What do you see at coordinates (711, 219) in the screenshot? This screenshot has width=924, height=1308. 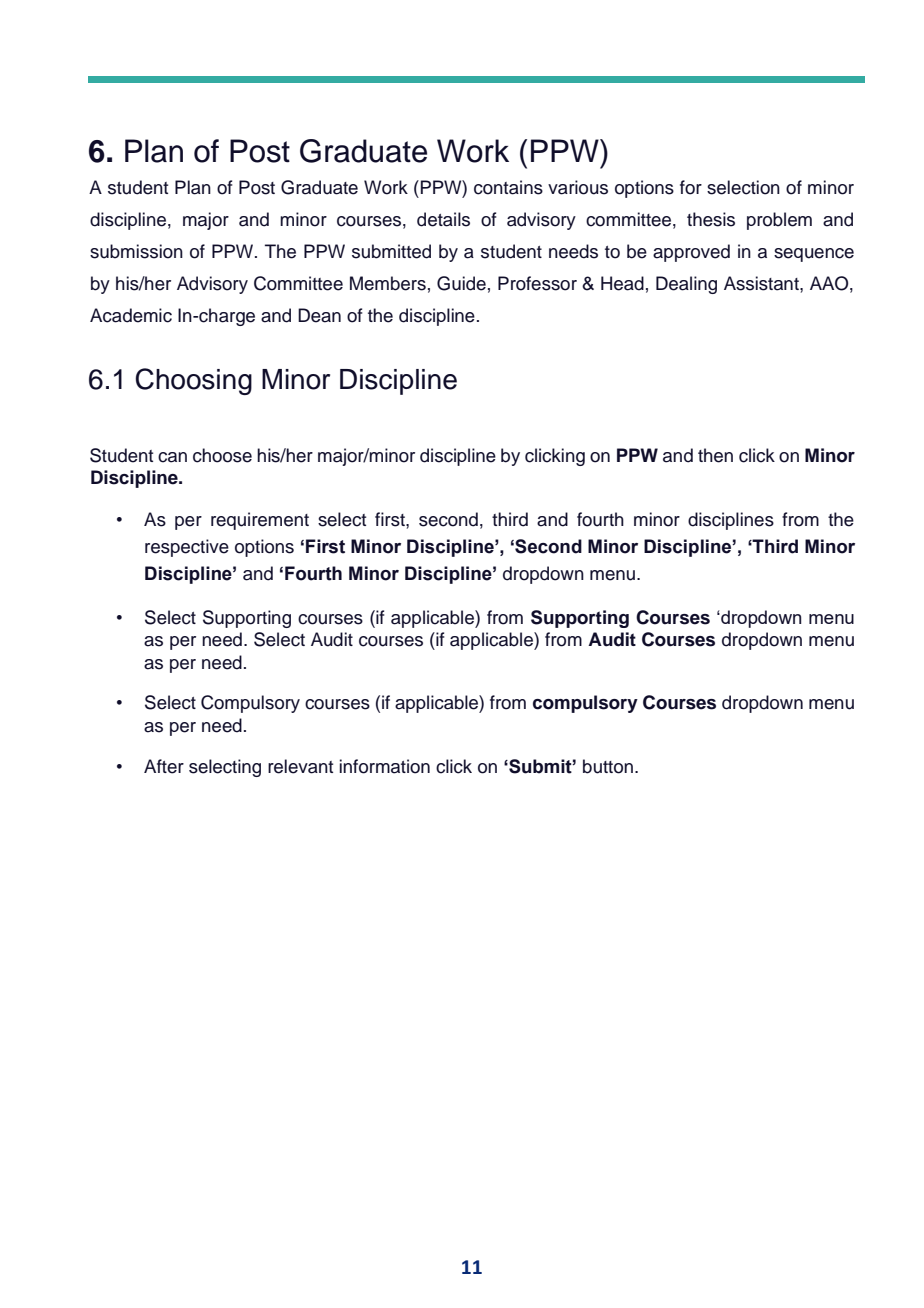 I see `thesis` at bounding box center [711, 219].
